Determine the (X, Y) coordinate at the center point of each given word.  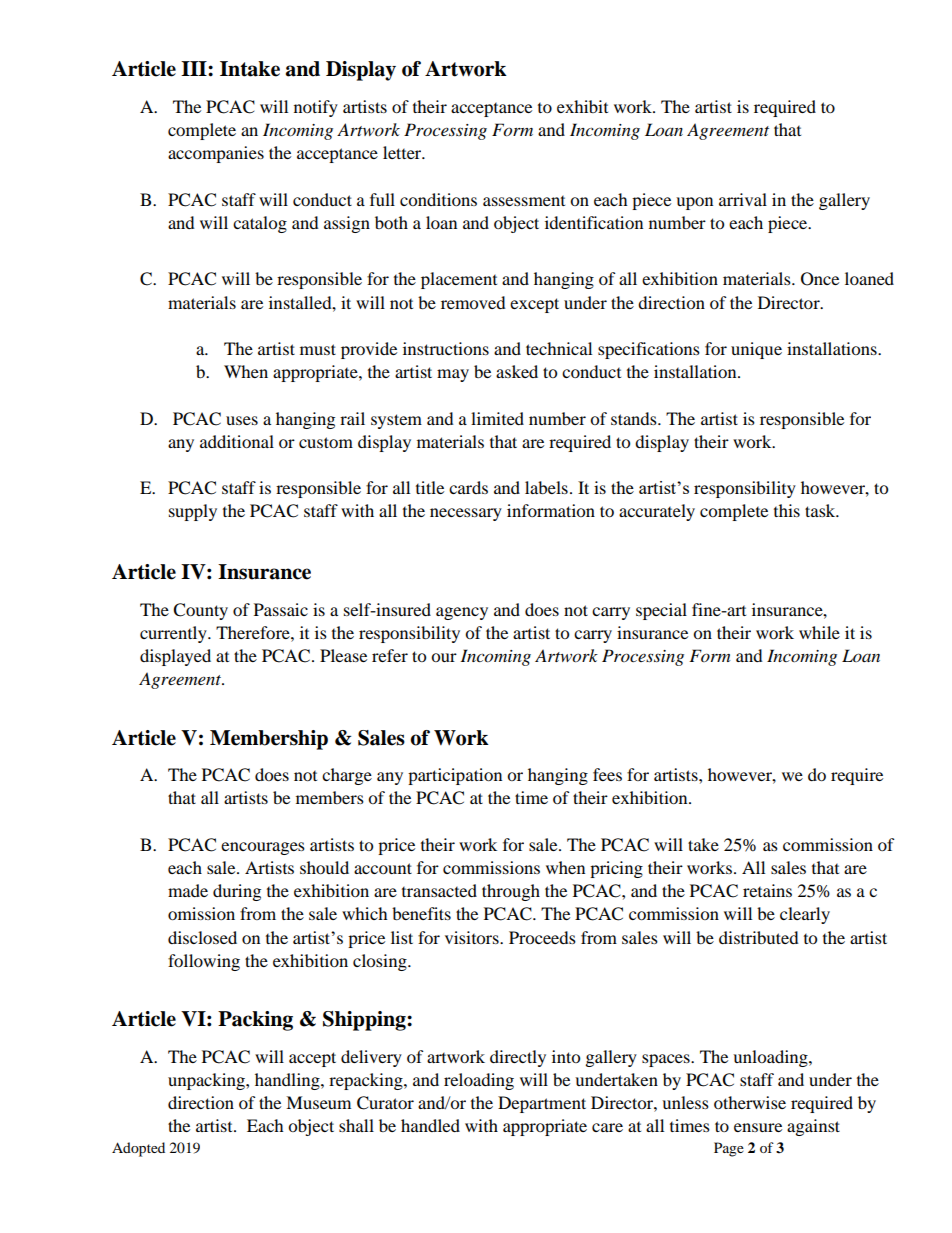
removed (473, 302)
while (819, 632)
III (195, 68)
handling (288, 1081)
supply (193, 512)
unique (756, 350)
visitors (473, 937)
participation (455, 776)
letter (403, 152)
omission (201, 913)
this (787, 510)
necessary (466, 514)
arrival (743, 199)
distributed (759, 937)
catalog (260, 224)
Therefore (254, 632)
